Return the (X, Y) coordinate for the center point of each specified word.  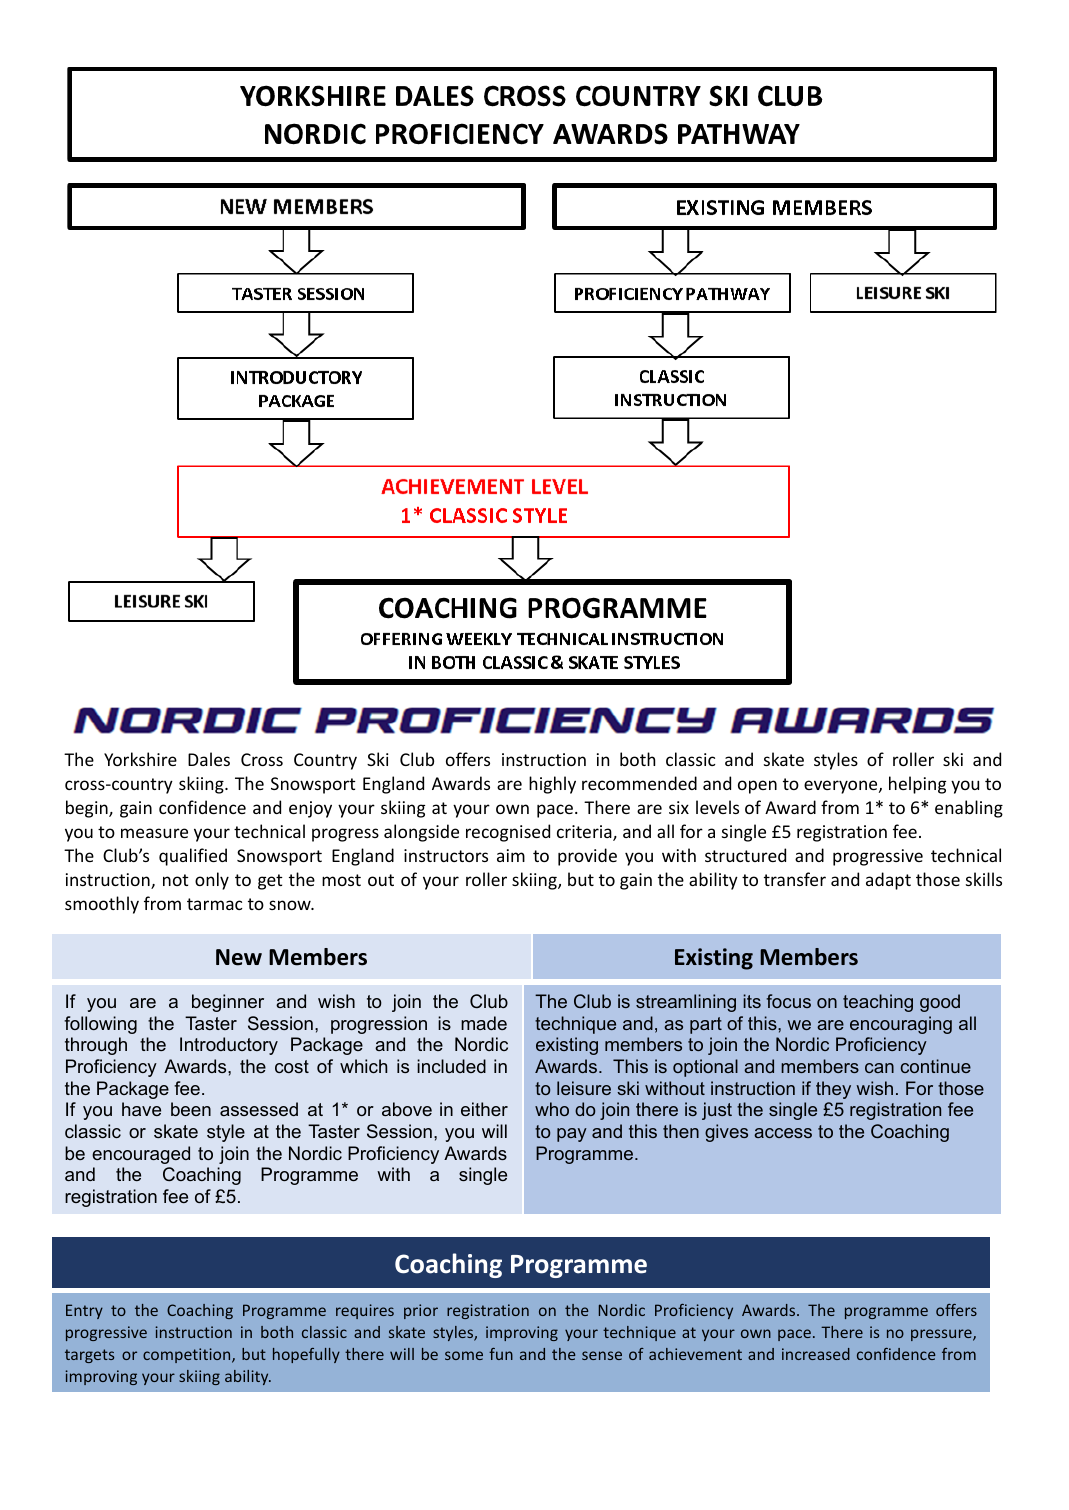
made (484, 1023)
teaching (878, 1003)
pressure (942, 1335)
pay (572, 1135)
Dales (209, 759)
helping (917, 785)
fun (501, 1354)
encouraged (141, 1155)
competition (188, 1355)
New (239, 957)
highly (552, 785)
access (783, 1133)
